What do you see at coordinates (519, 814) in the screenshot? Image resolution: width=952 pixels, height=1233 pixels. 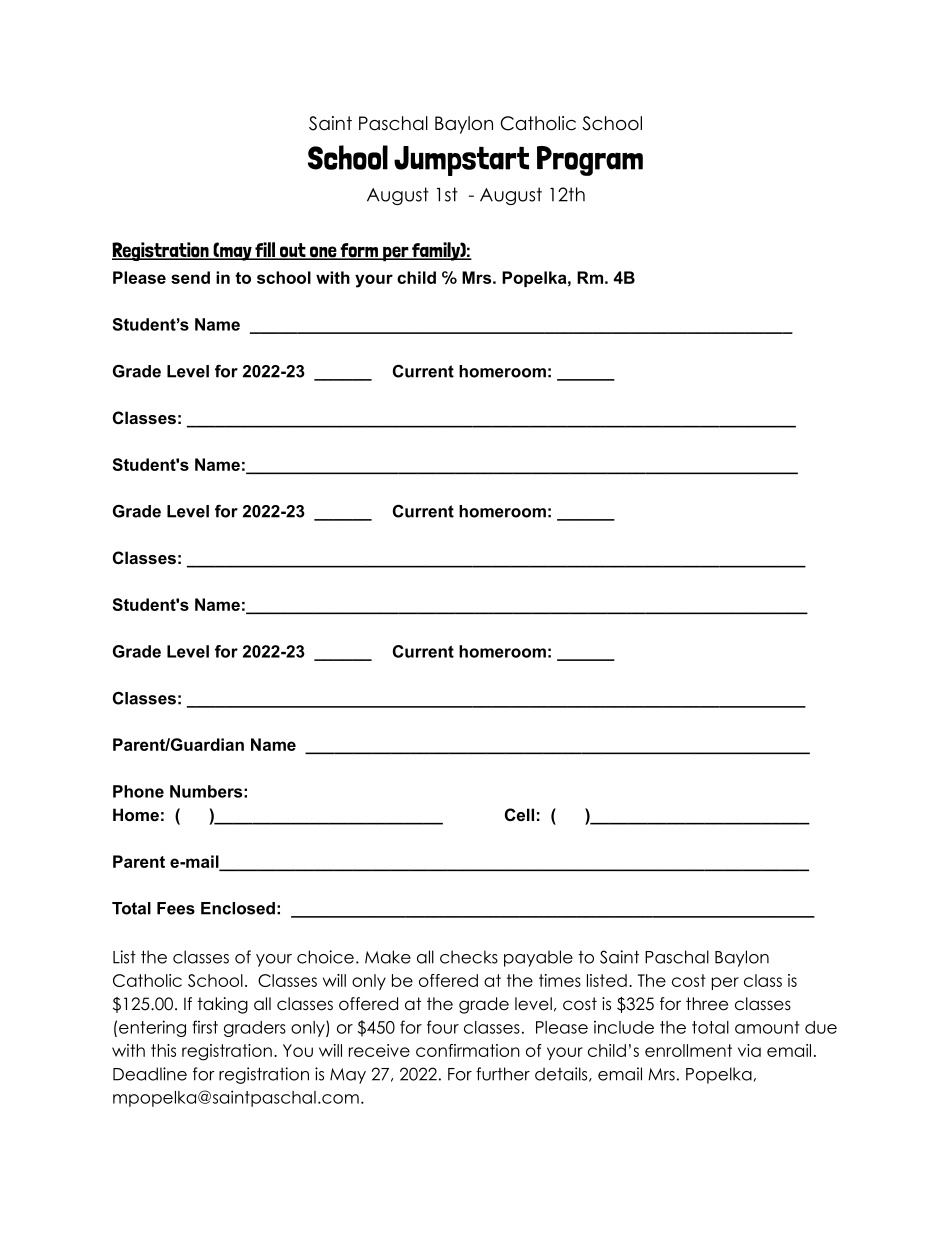 I see `Cell` at bounding box center [519, 814].
